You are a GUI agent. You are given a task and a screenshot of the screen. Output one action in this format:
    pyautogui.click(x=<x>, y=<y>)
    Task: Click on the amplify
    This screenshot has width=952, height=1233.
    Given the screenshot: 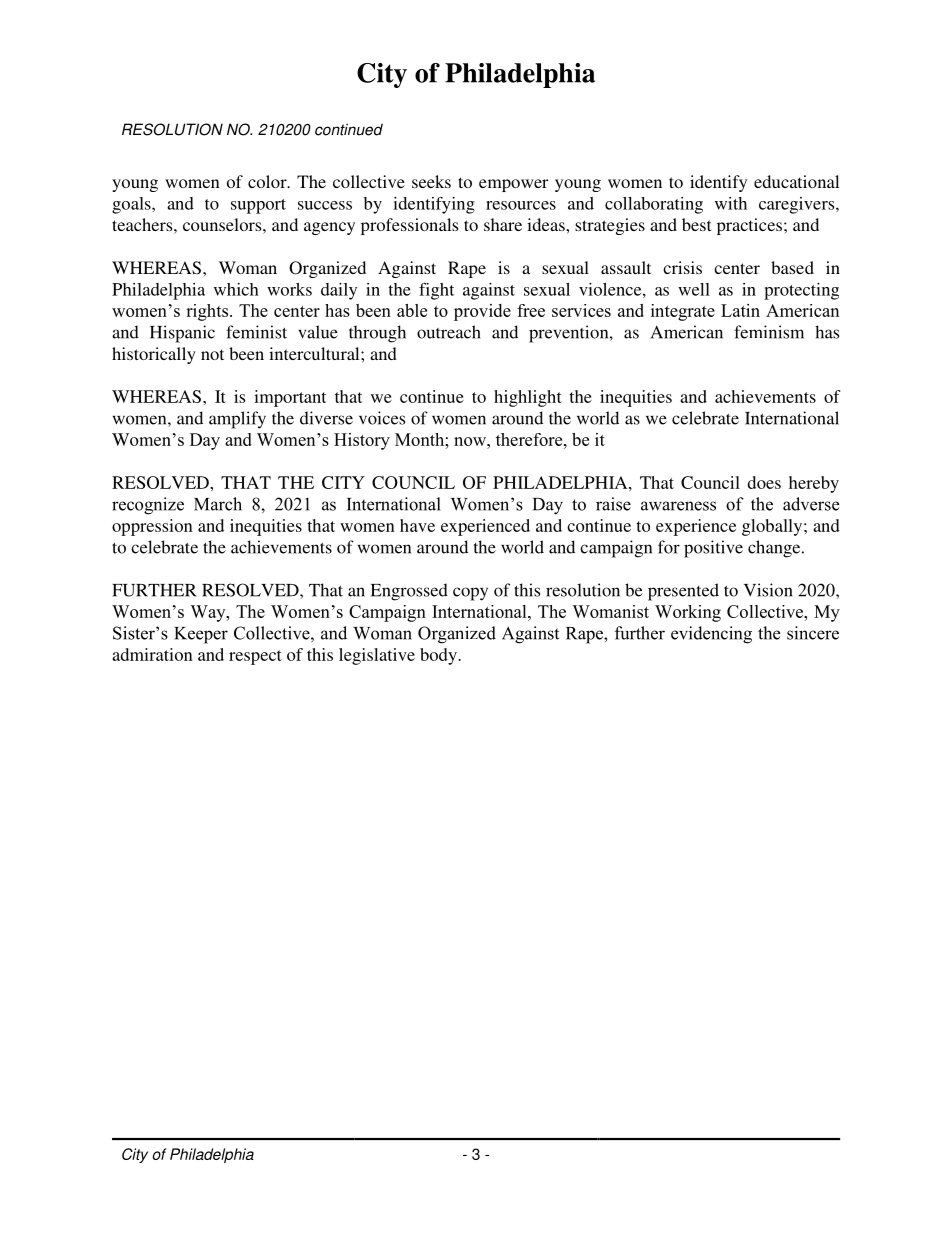 What is the action you would take?
    pyautogui.click(x=237, y=420)
